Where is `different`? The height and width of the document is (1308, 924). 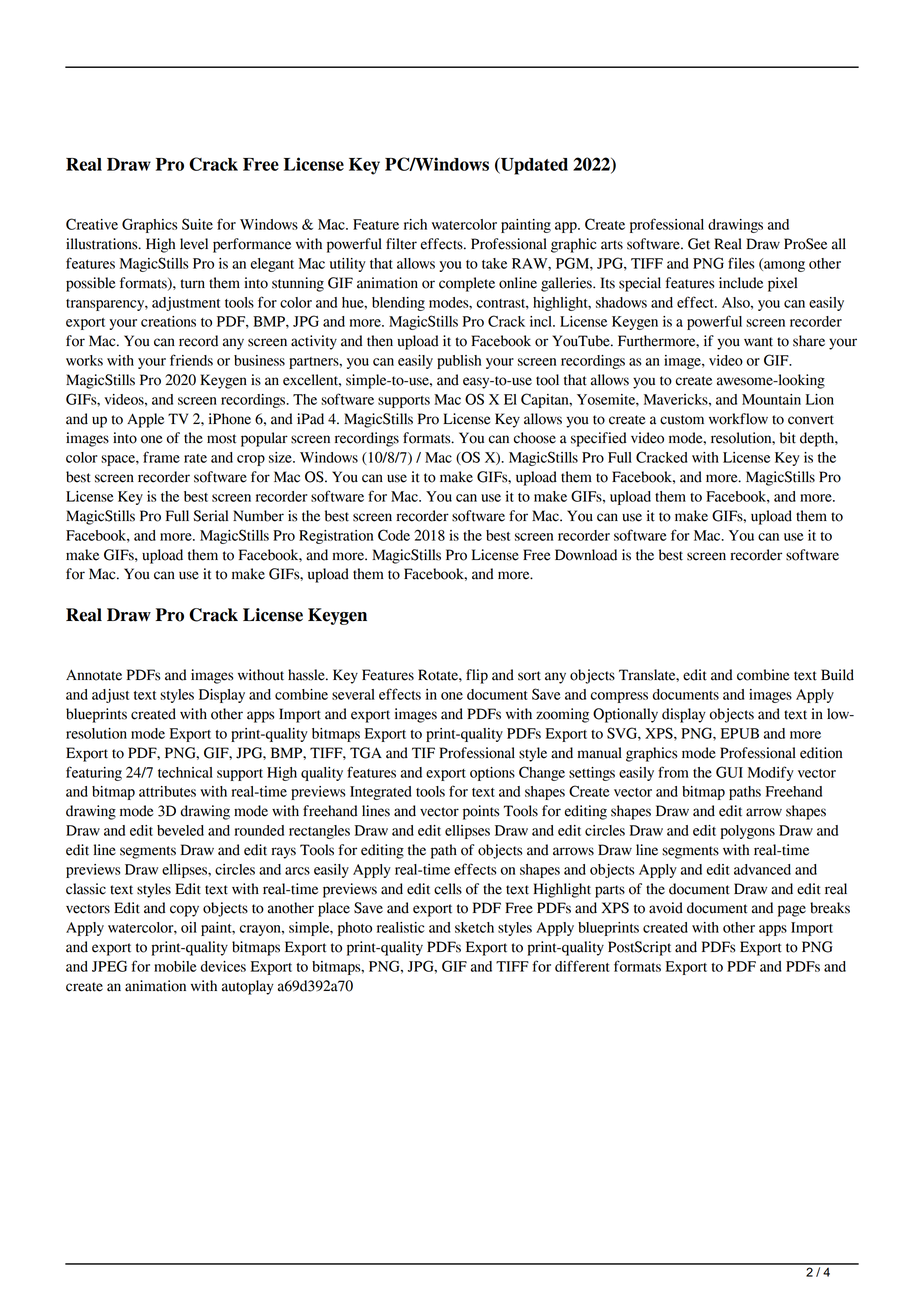
different is located at coordinates (582, 966).
